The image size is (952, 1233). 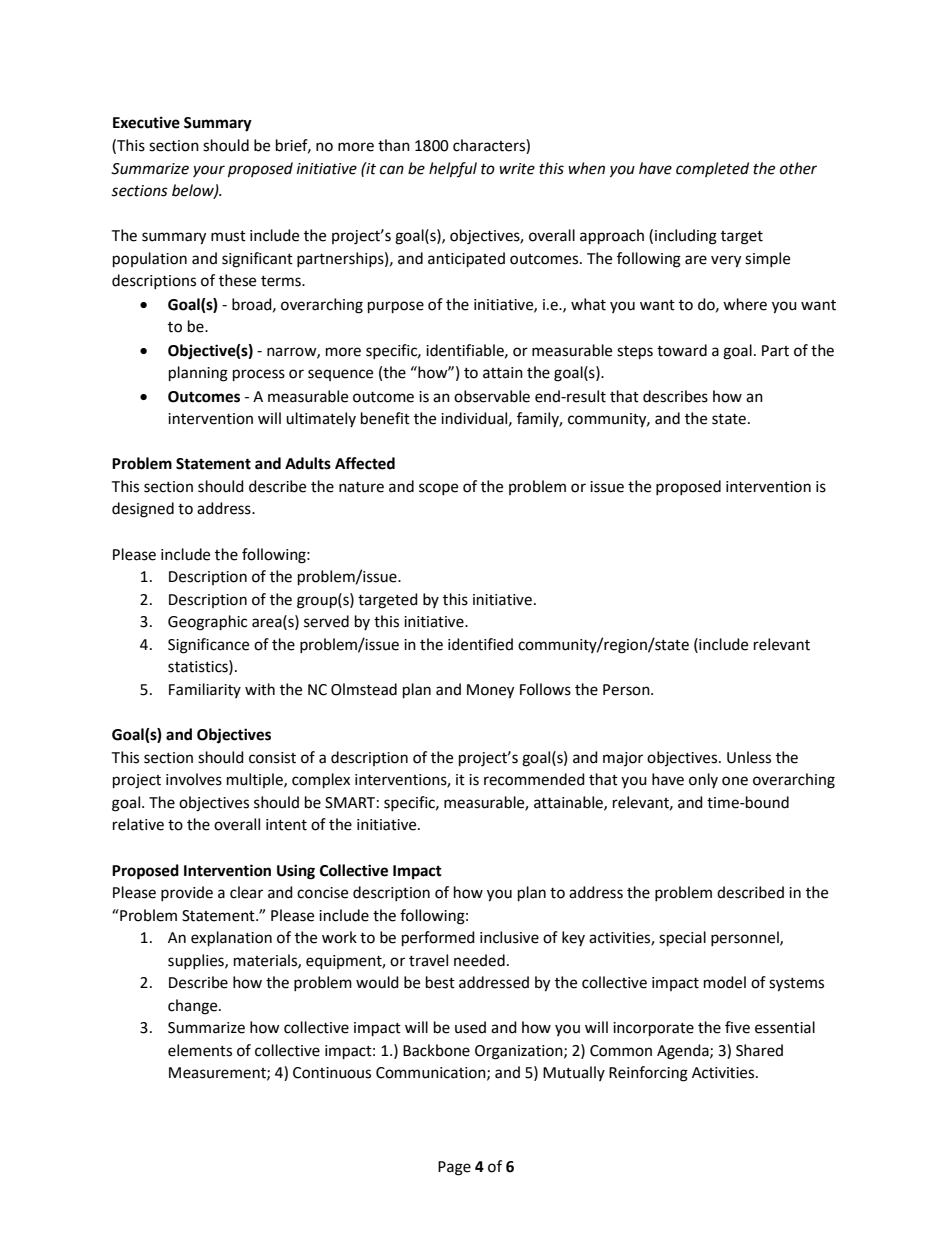 What do you see at coordinates (453, 170) in the page?
I see `helpful` at bounding box center [453, 170].
